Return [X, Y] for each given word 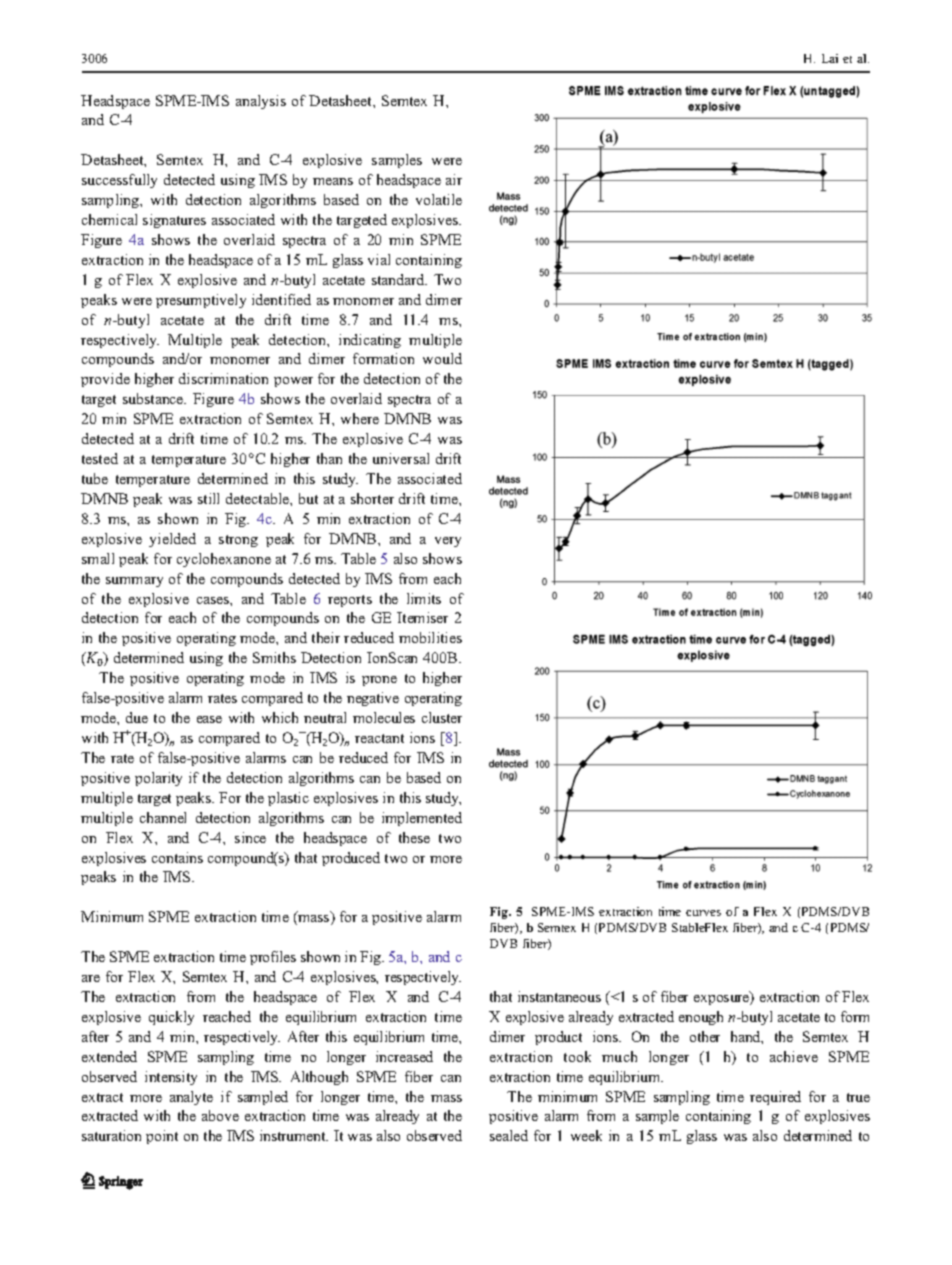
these [414, 837]
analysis [261, 102]
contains [177, 857]
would [442, 358]
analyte [191, 1098]
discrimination [223, 378]
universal [401, 458]
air [454, 179]
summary [134, 582]
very [448, 542]
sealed [509, 1135]
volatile [439, 199]
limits [424, 598]
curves [703, 913]
